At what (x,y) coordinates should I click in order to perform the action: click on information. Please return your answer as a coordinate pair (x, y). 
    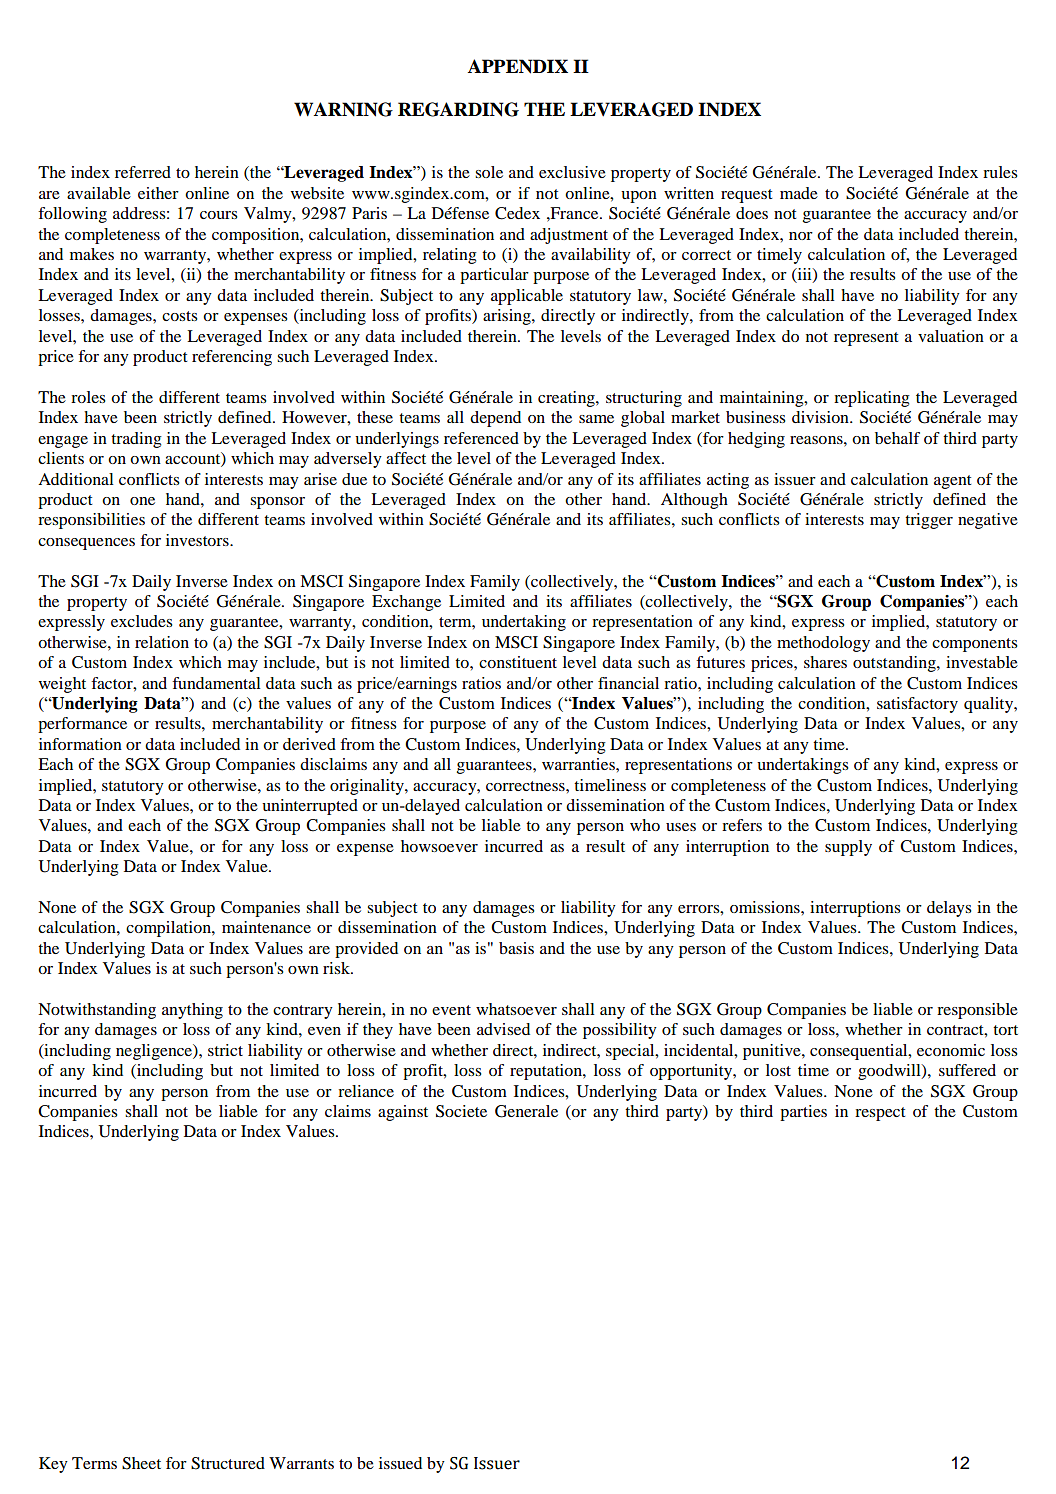
    Looking at the image, I should click on (80, 744).
